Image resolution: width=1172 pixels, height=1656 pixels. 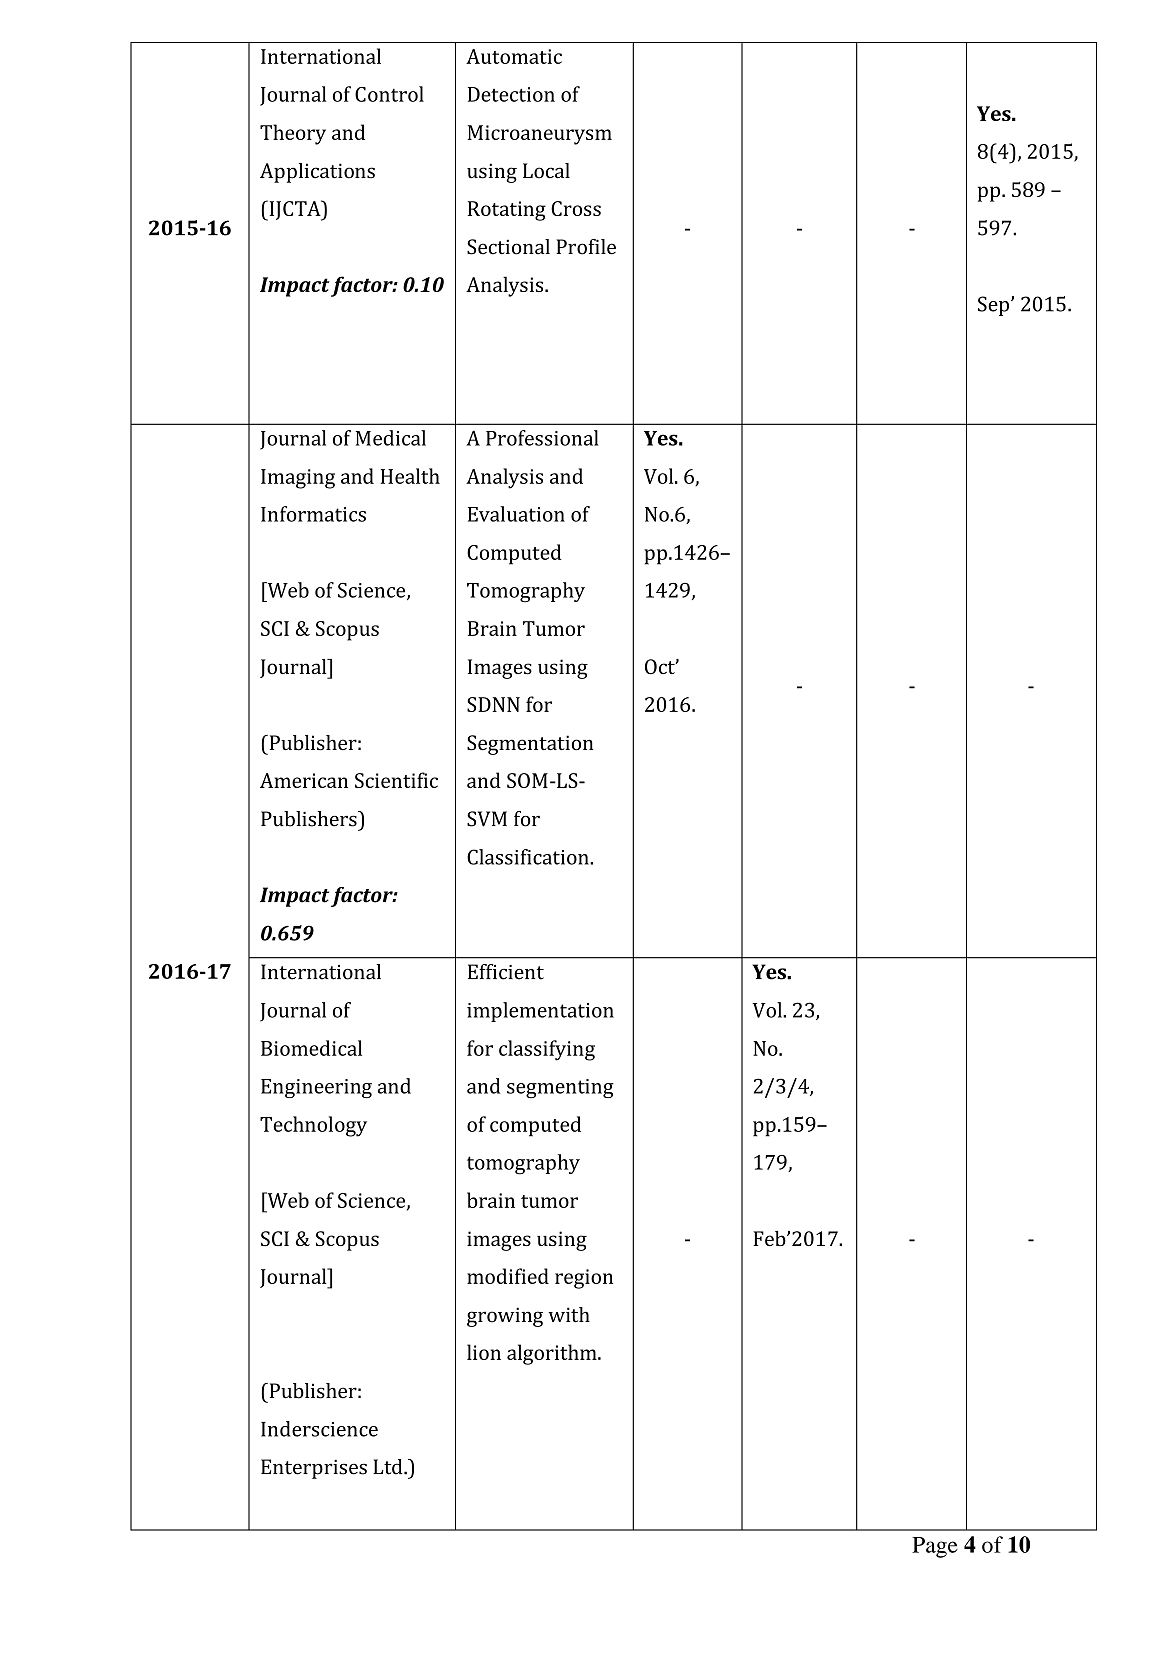 What do you see at coordinates (546, 171) in the screenshot?
I see `Local` at bounding box center [546, 171].
